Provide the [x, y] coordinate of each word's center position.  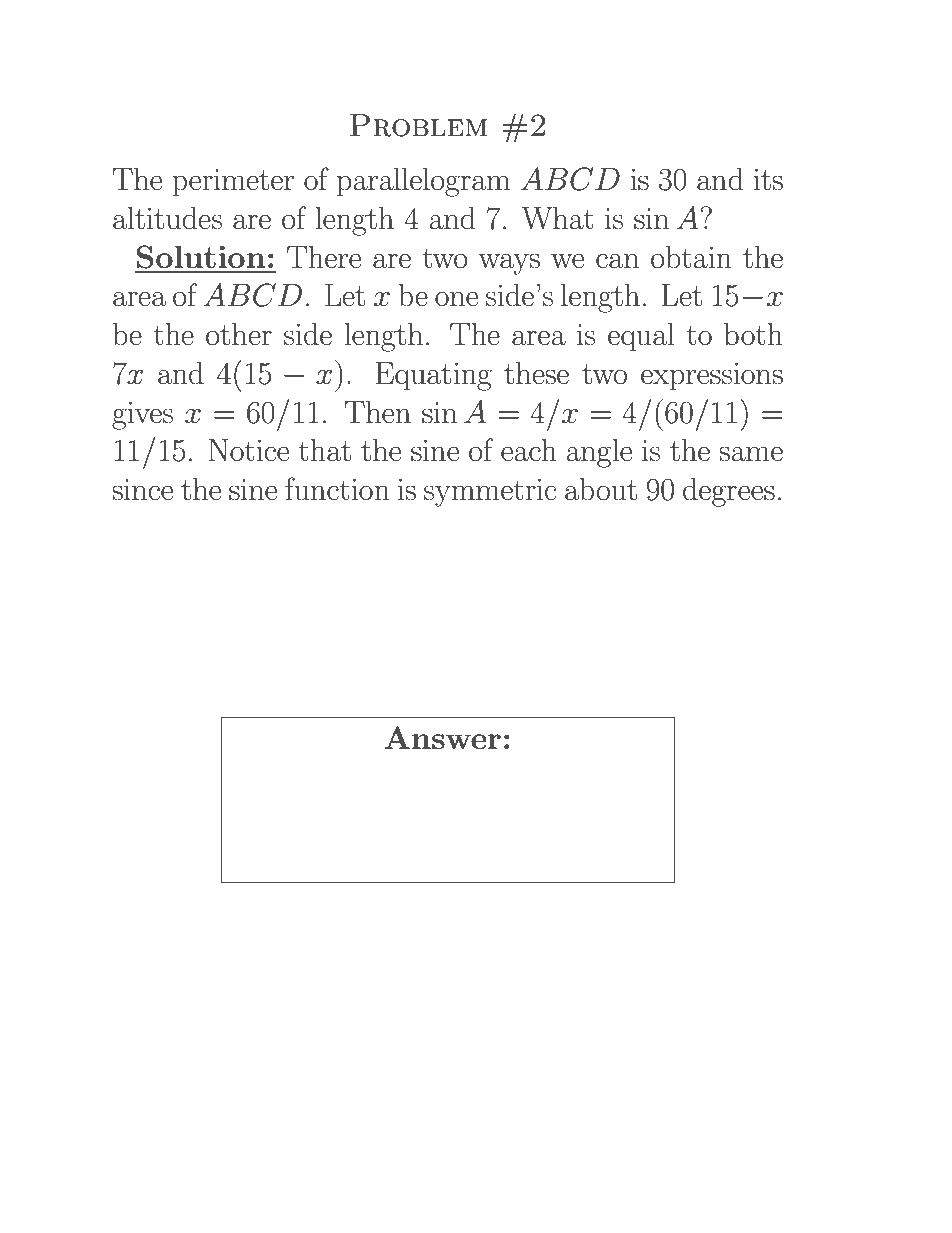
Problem [418, 125]
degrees [729, 492]
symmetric [490, 493]
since [142, 490]
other [239, 334]
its [768, 180]
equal [641, 337]
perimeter [233, 183]
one [456, 299]
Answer [442, 738]
